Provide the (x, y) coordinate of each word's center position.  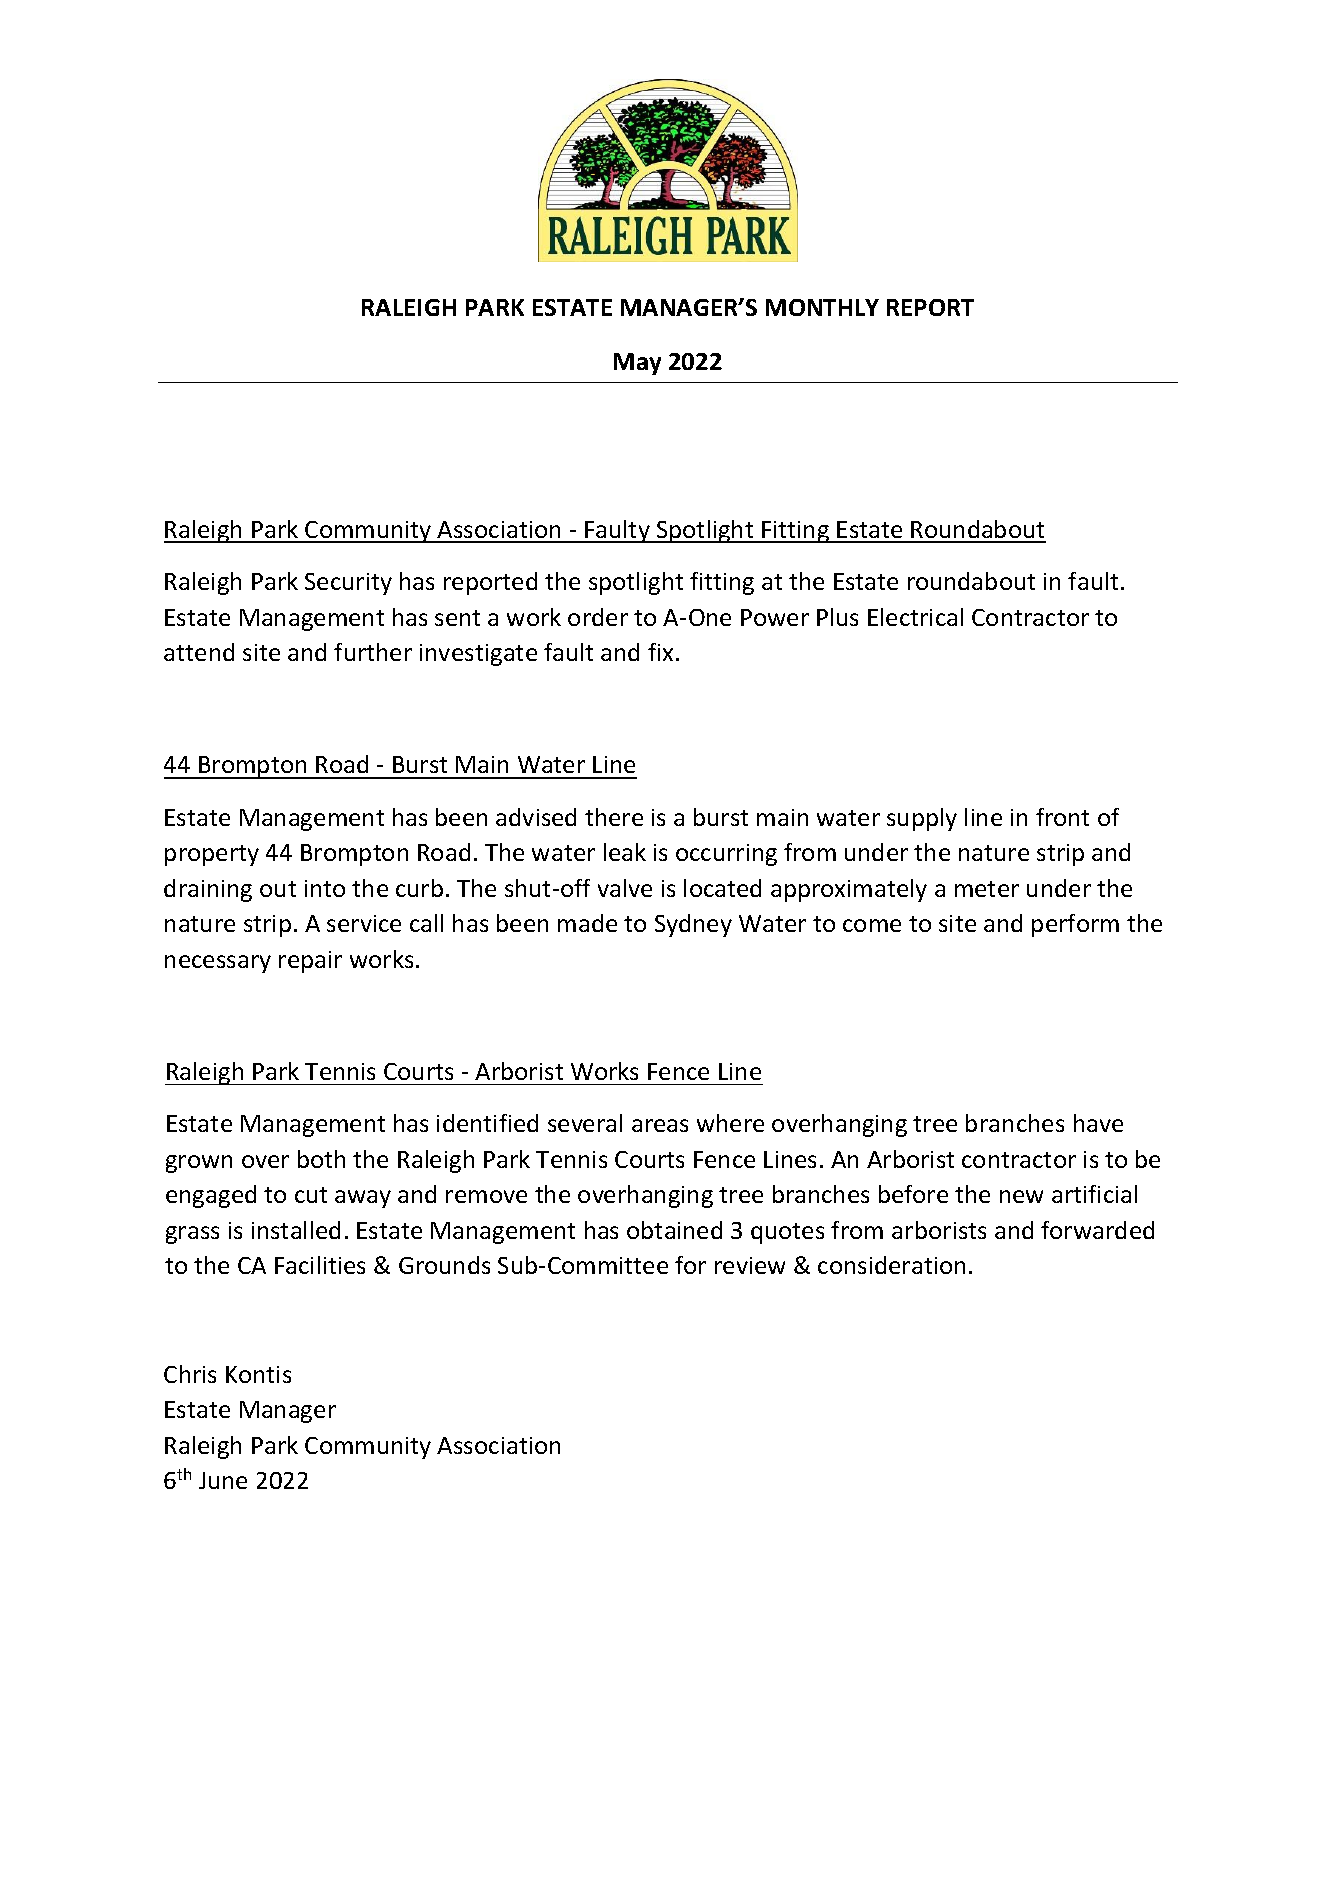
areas (660, 1125)
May (637, 364)
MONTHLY (822, 307)
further (373, 652)
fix (660, 652)
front (1062, 817)
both (321, 1159)
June (223, 1480)
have (1098, 1123)
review (750, 1265)
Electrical (915, 617)
